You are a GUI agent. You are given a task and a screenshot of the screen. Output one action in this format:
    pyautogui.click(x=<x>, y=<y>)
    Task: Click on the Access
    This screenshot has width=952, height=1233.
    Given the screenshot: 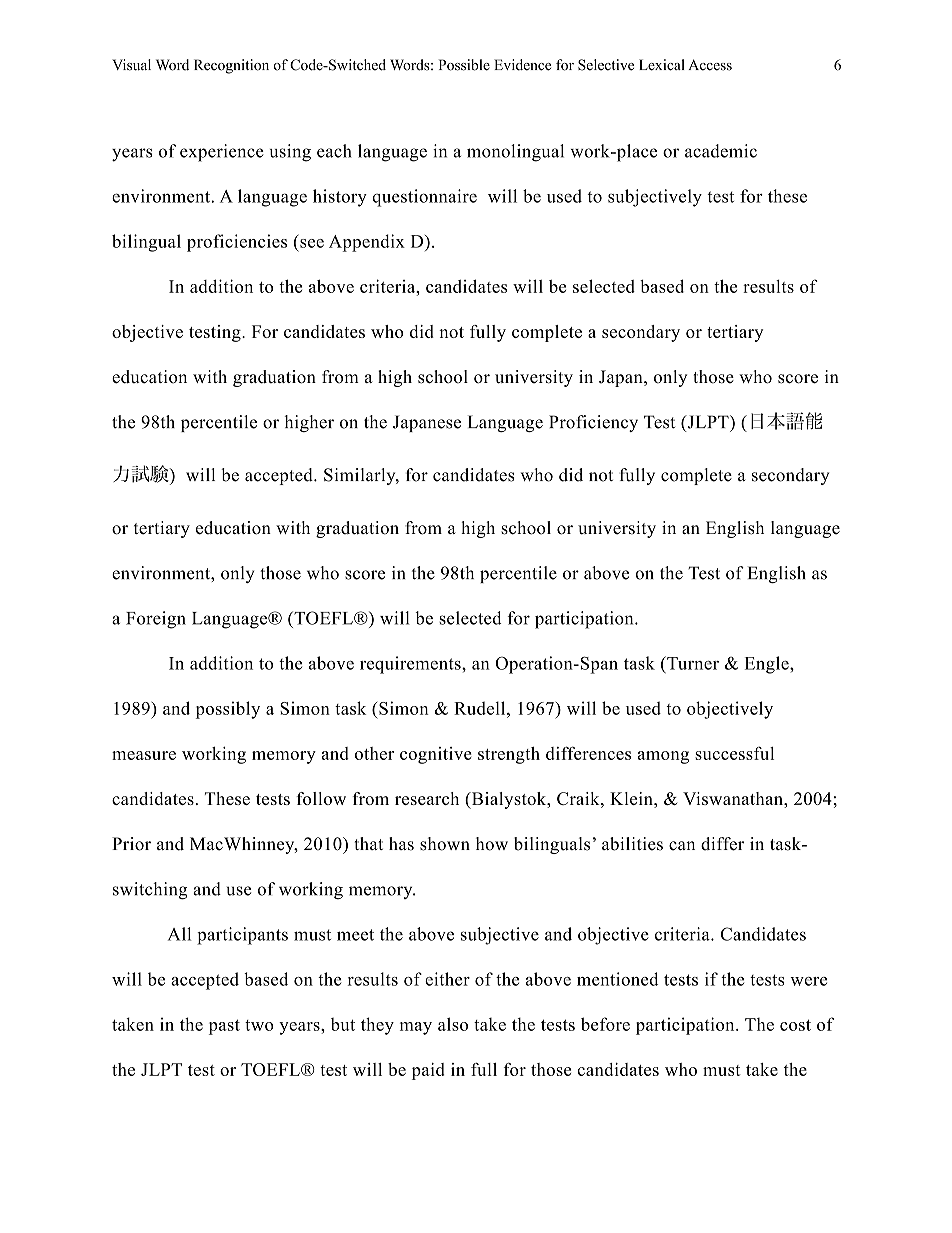 What is the action you would take?
    pyautogui.click(x=710, y=65)
